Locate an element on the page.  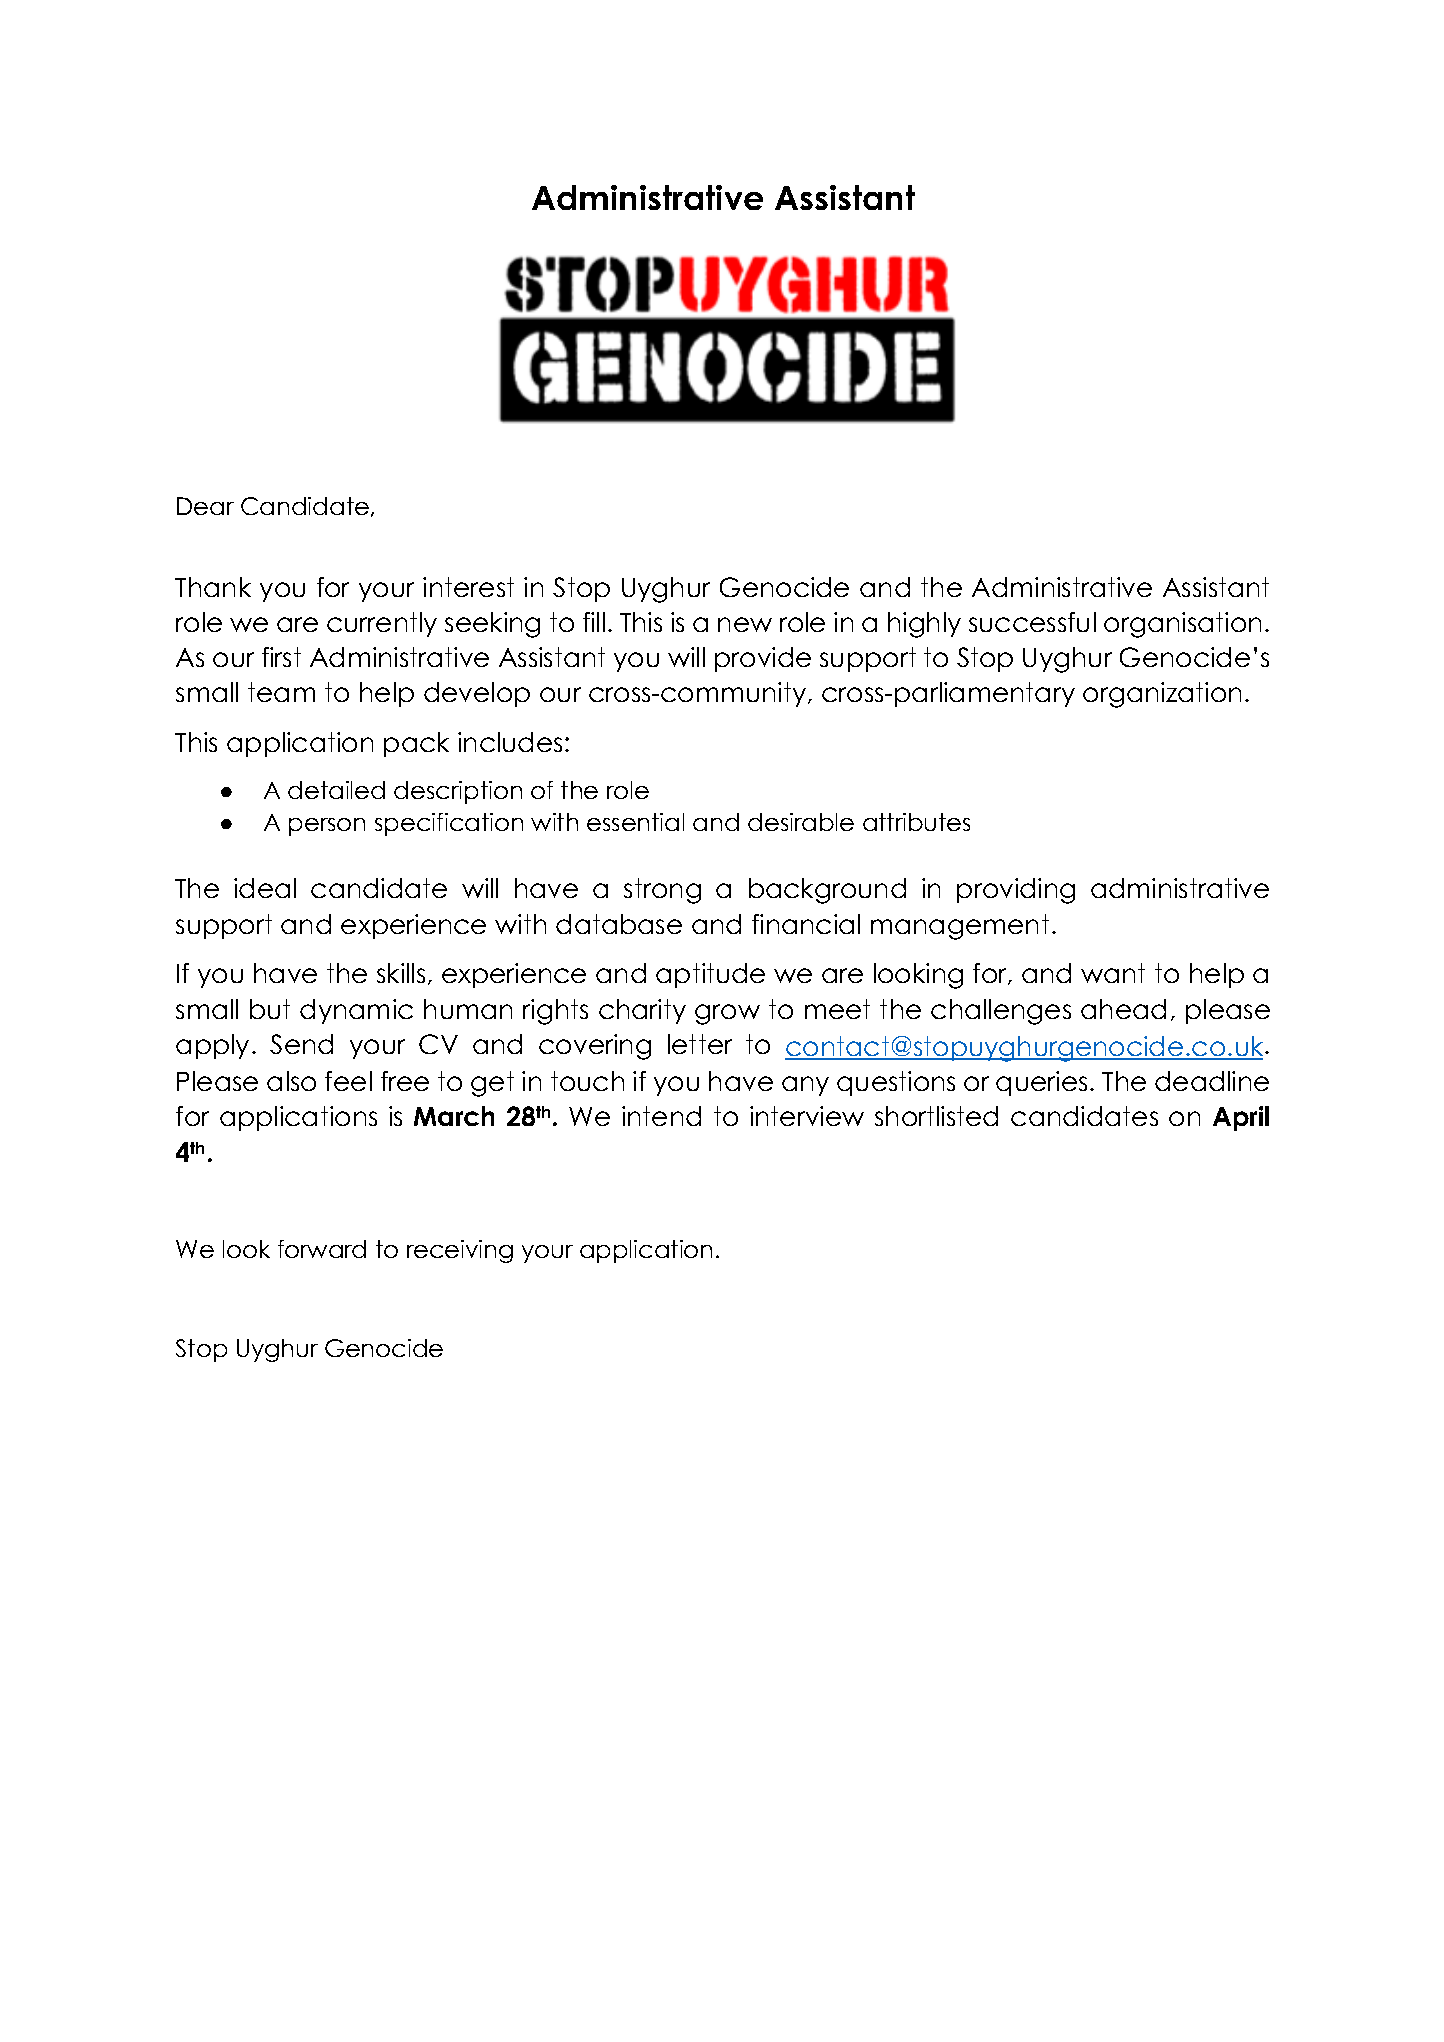
successful is located at coordinates (1032, 622).
